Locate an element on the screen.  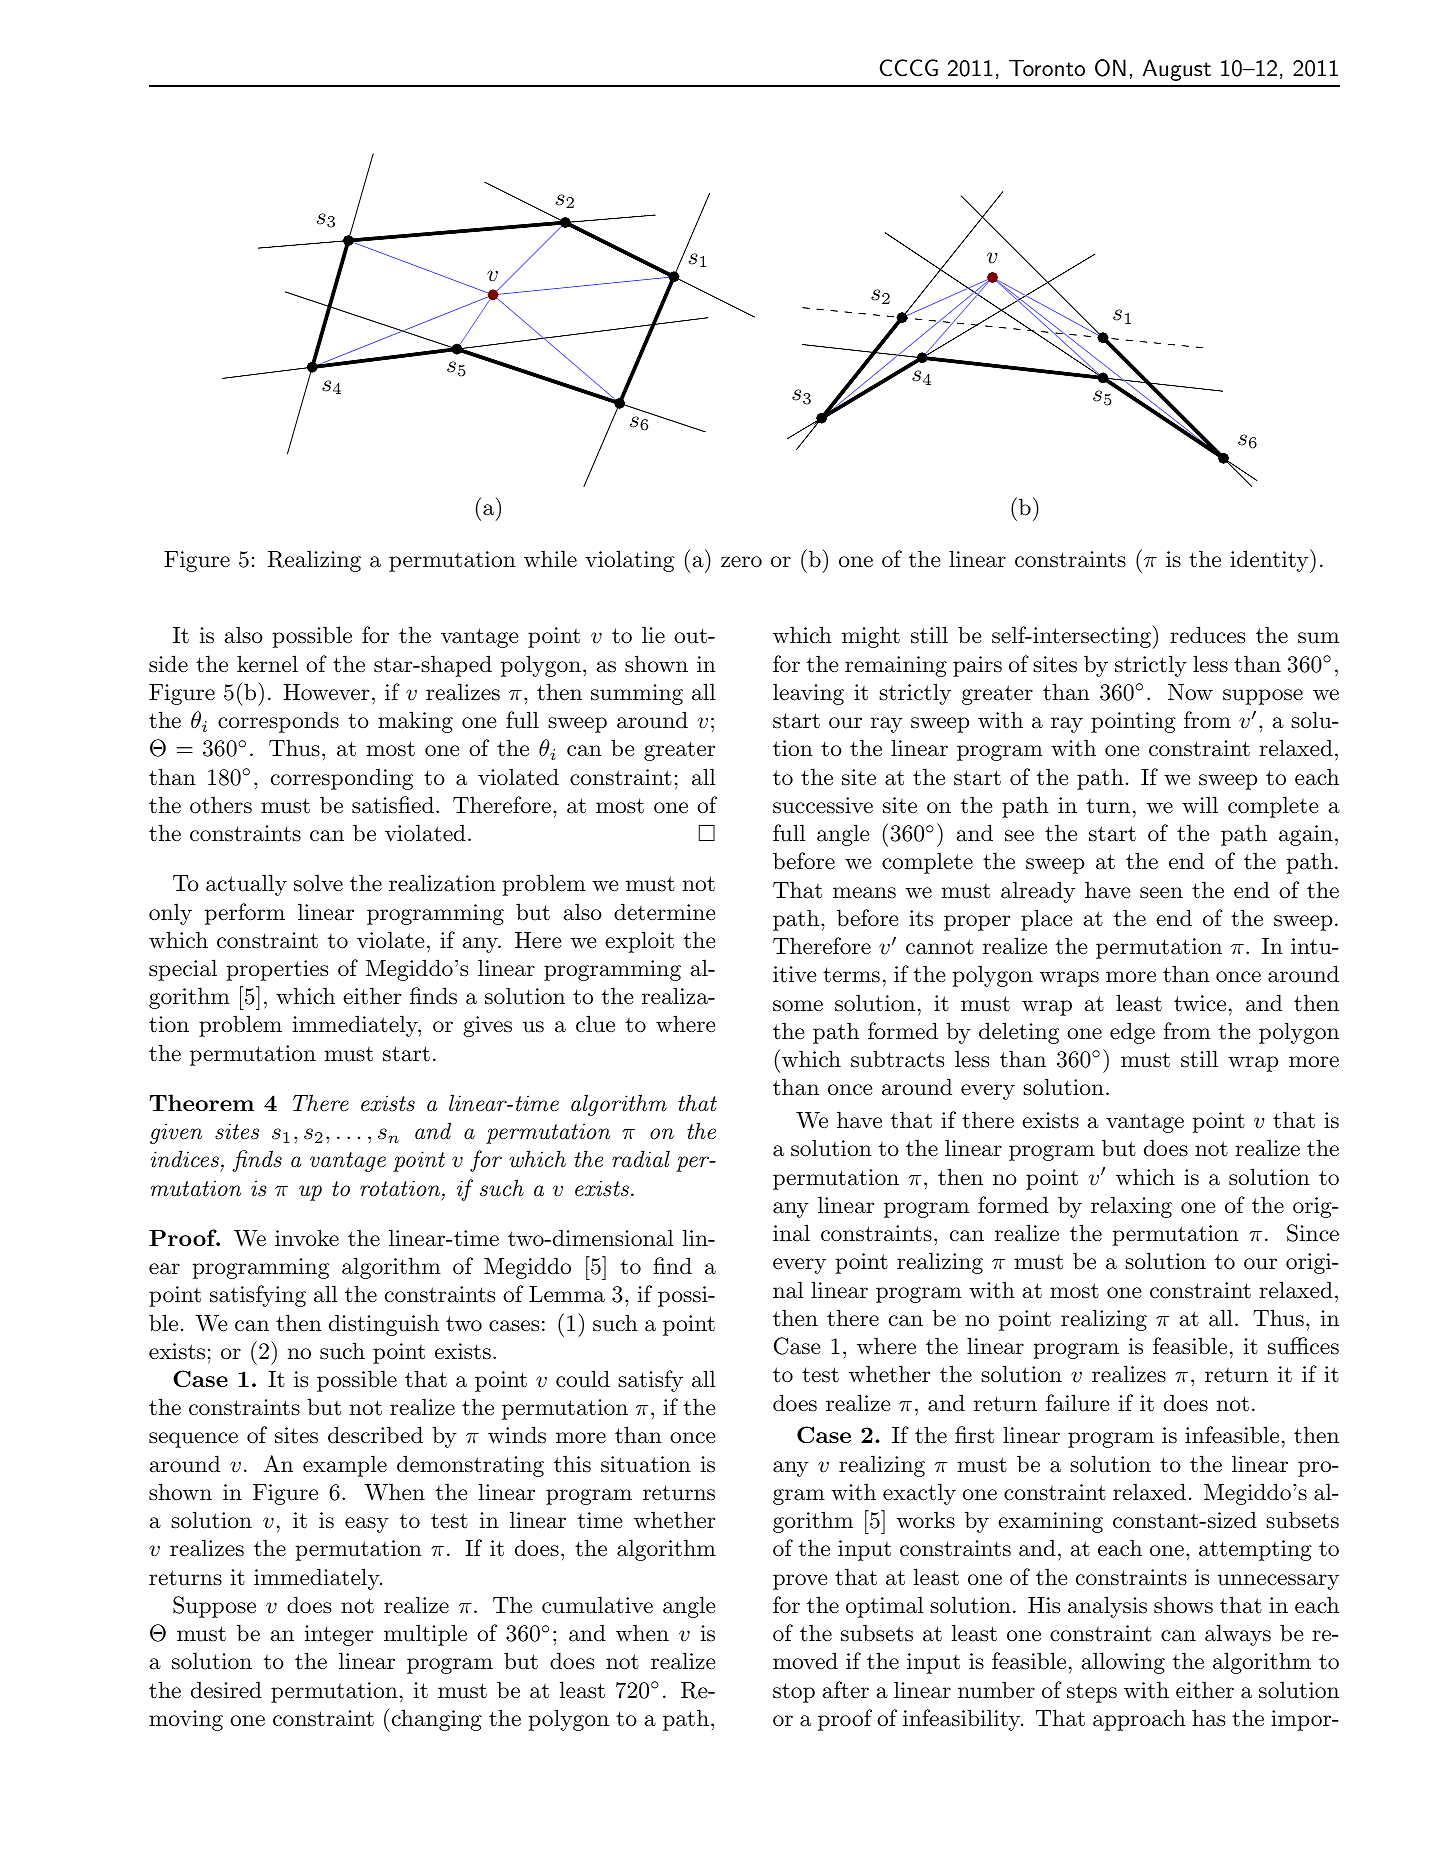
stop is located at coordinates (794, 1693).
